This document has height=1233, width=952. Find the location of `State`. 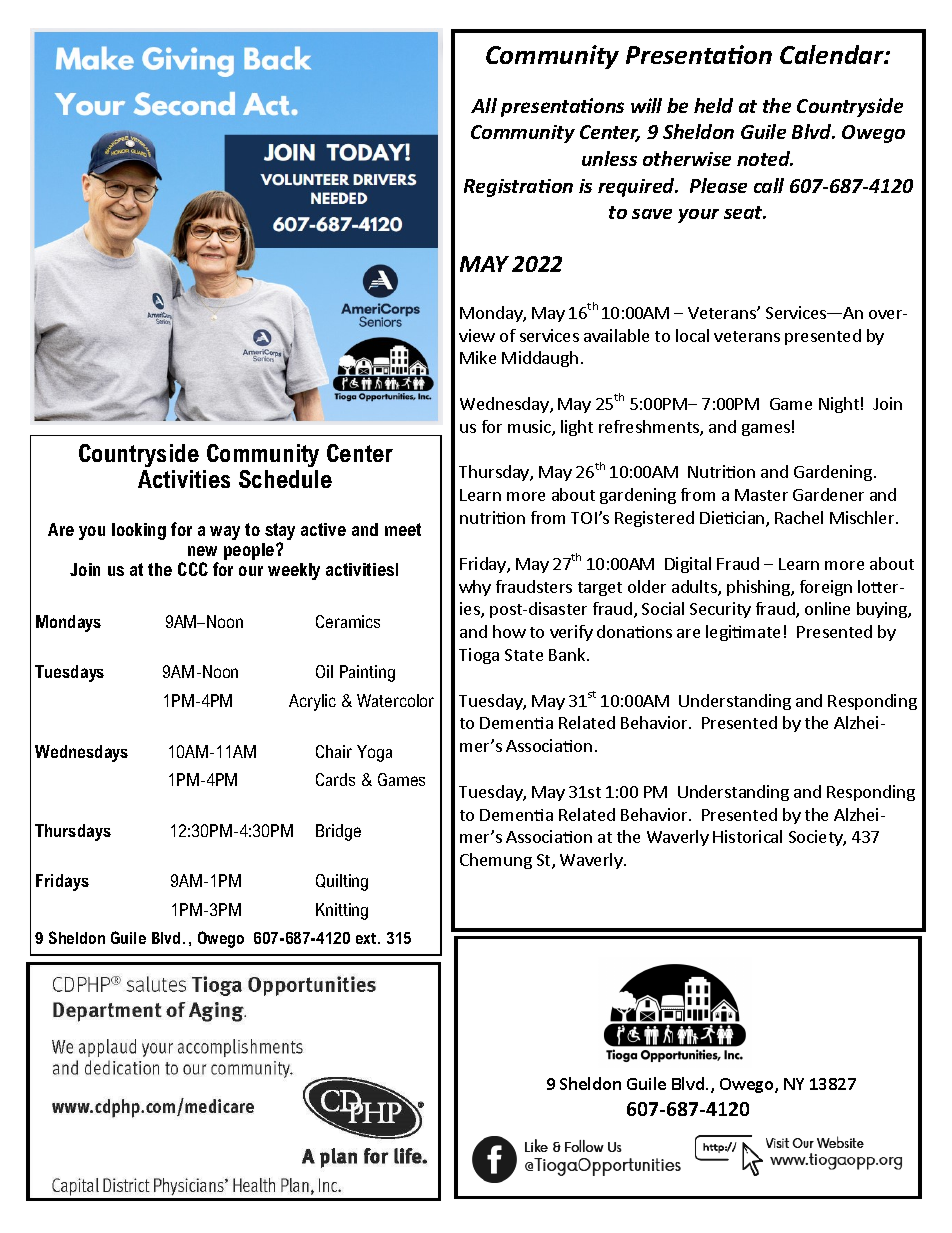

State is located at coordinates (524, 655).
